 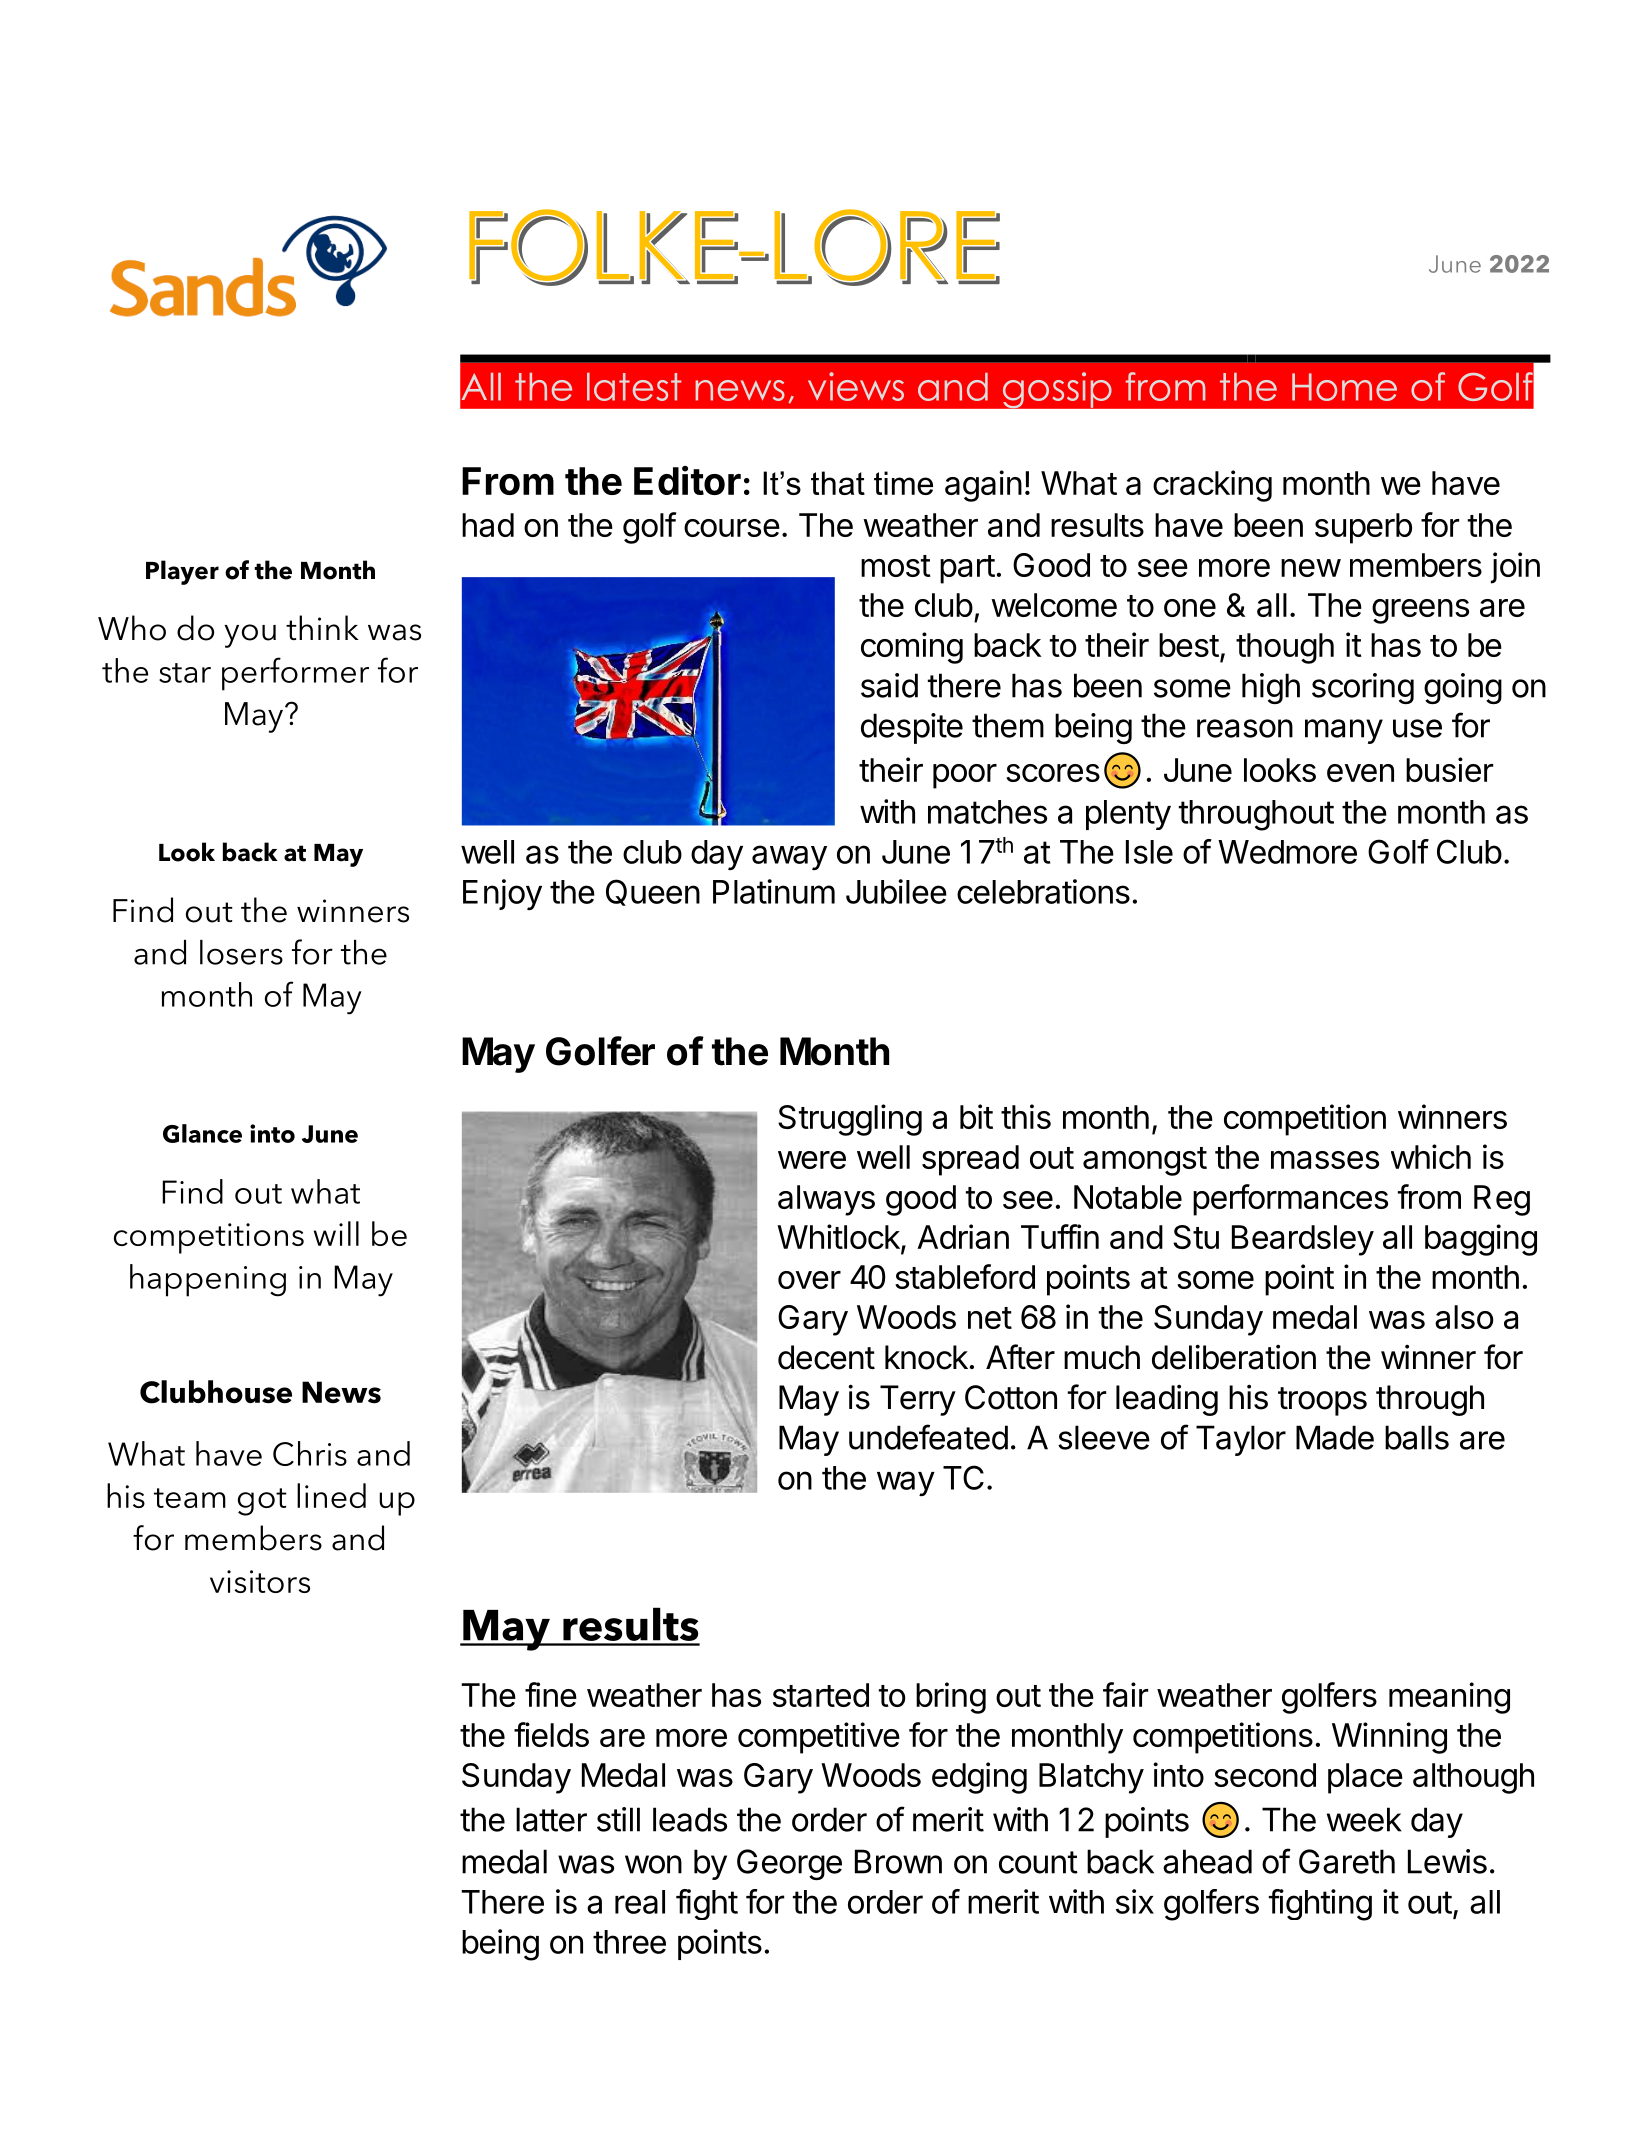 What do you see at coordinates (488, 525) in the screenshot?
I see `had` at bounding box center [488, 525].
